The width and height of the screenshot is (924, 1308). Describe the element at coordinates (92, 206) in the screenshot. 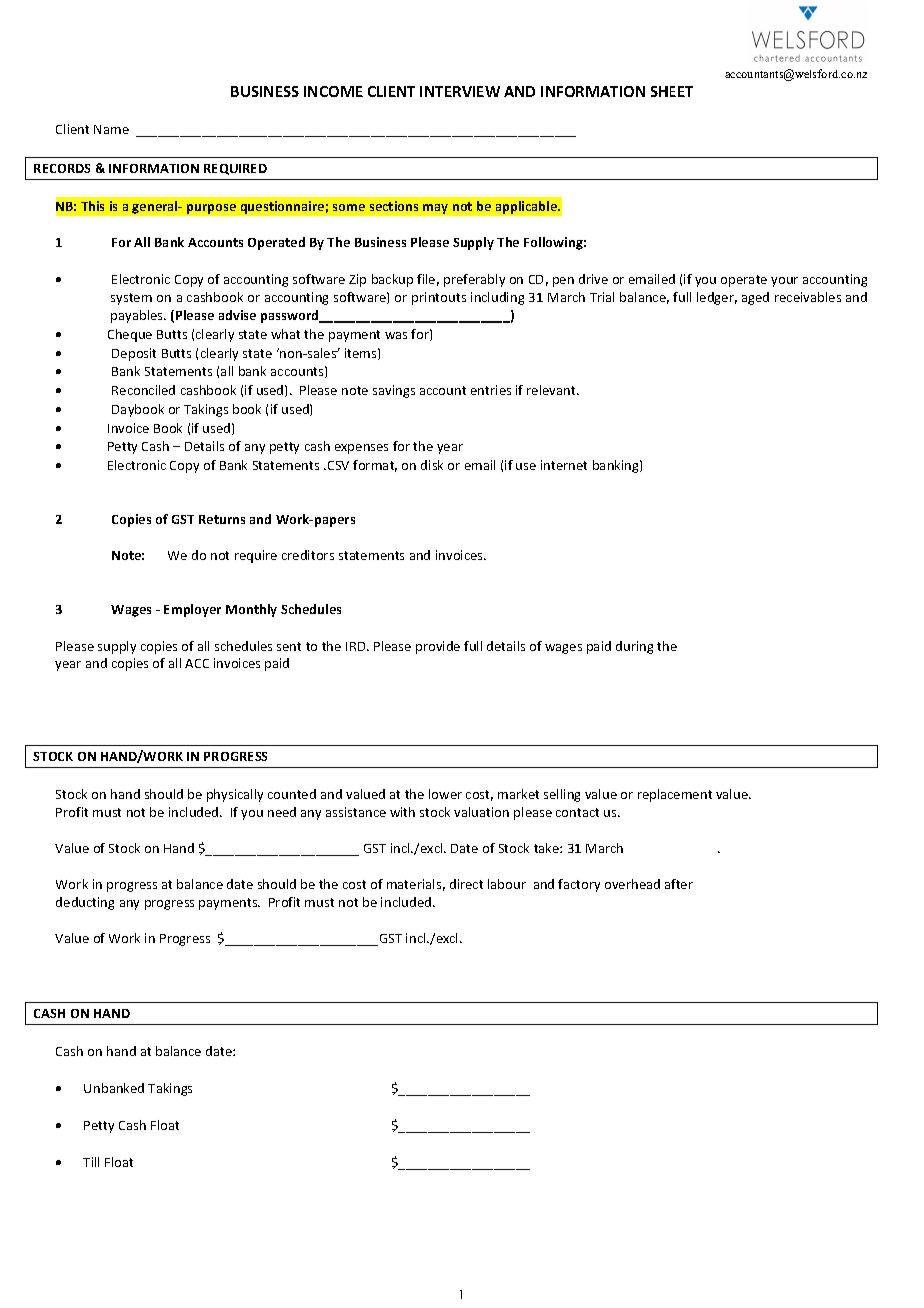

I see `This` at that location.
